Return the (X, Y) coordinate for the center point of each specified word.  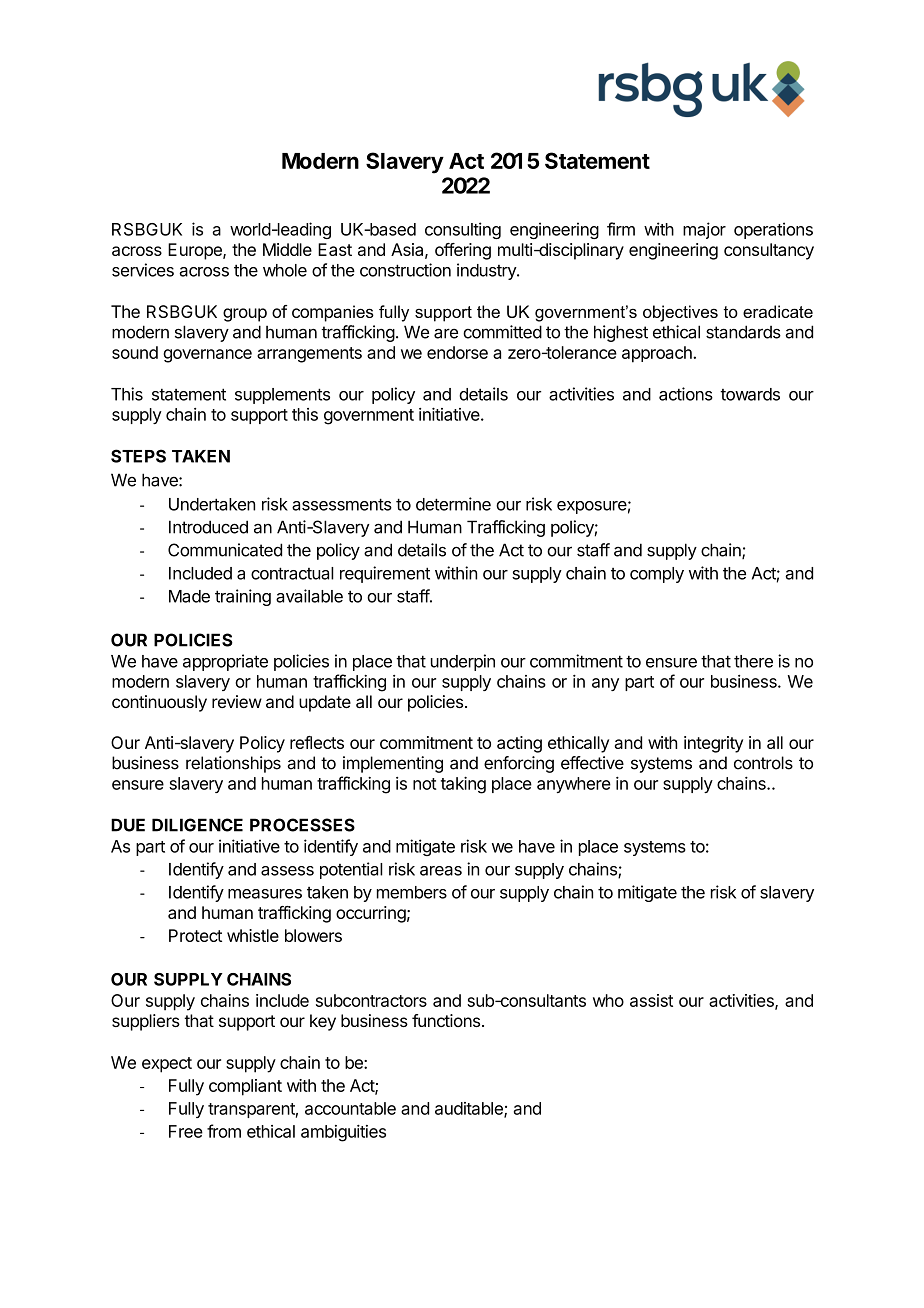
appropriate (225, 662)
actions (686, 394)
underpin (463, 662)
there (753, 661)
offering (463, 251)
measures (265, 894)
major (704, 230)
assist (651, 1000)
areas (441, 871)
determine (453, 504)
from (224, 1131)
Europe (196, 251)
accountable (350, 1108)
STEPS (138, 456)
